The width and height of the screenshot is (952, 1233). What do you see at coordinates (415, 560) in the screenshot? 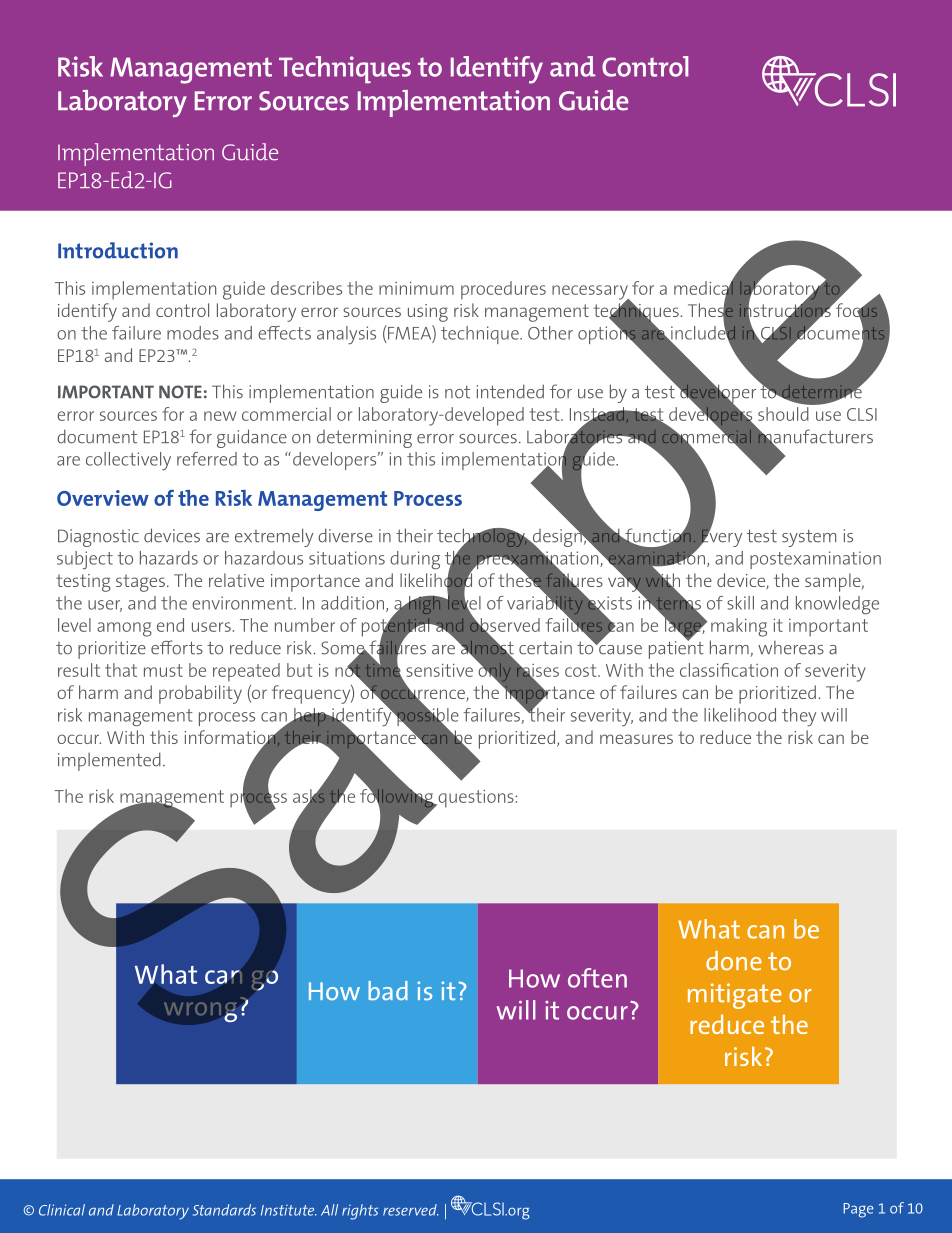
I see `during` at bounding box center [415, 560].
